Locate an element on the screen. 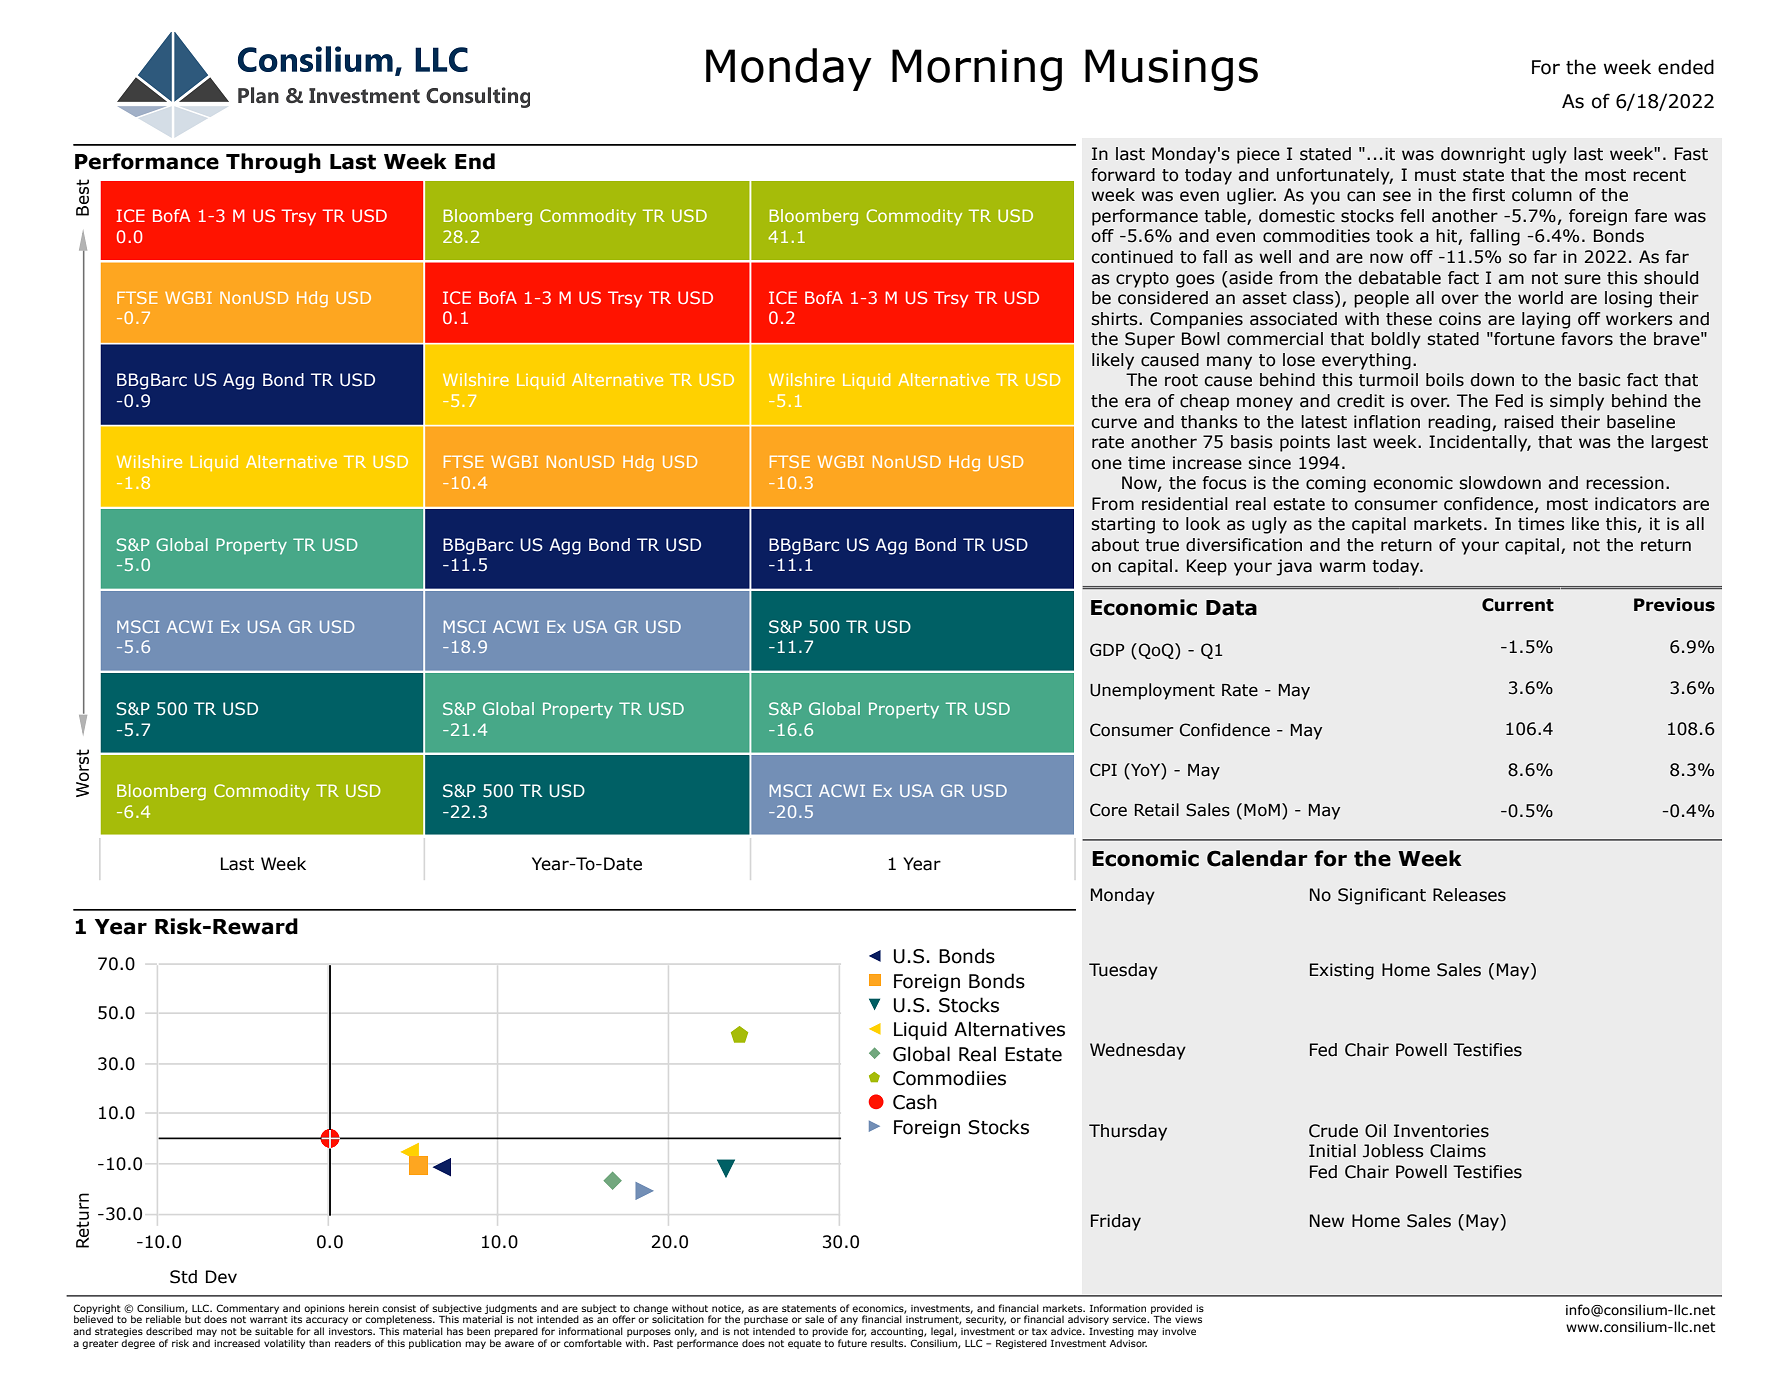 The height and width of the screenshot is (1381, 1787). GDP is located at coordinates (1107, 650).
